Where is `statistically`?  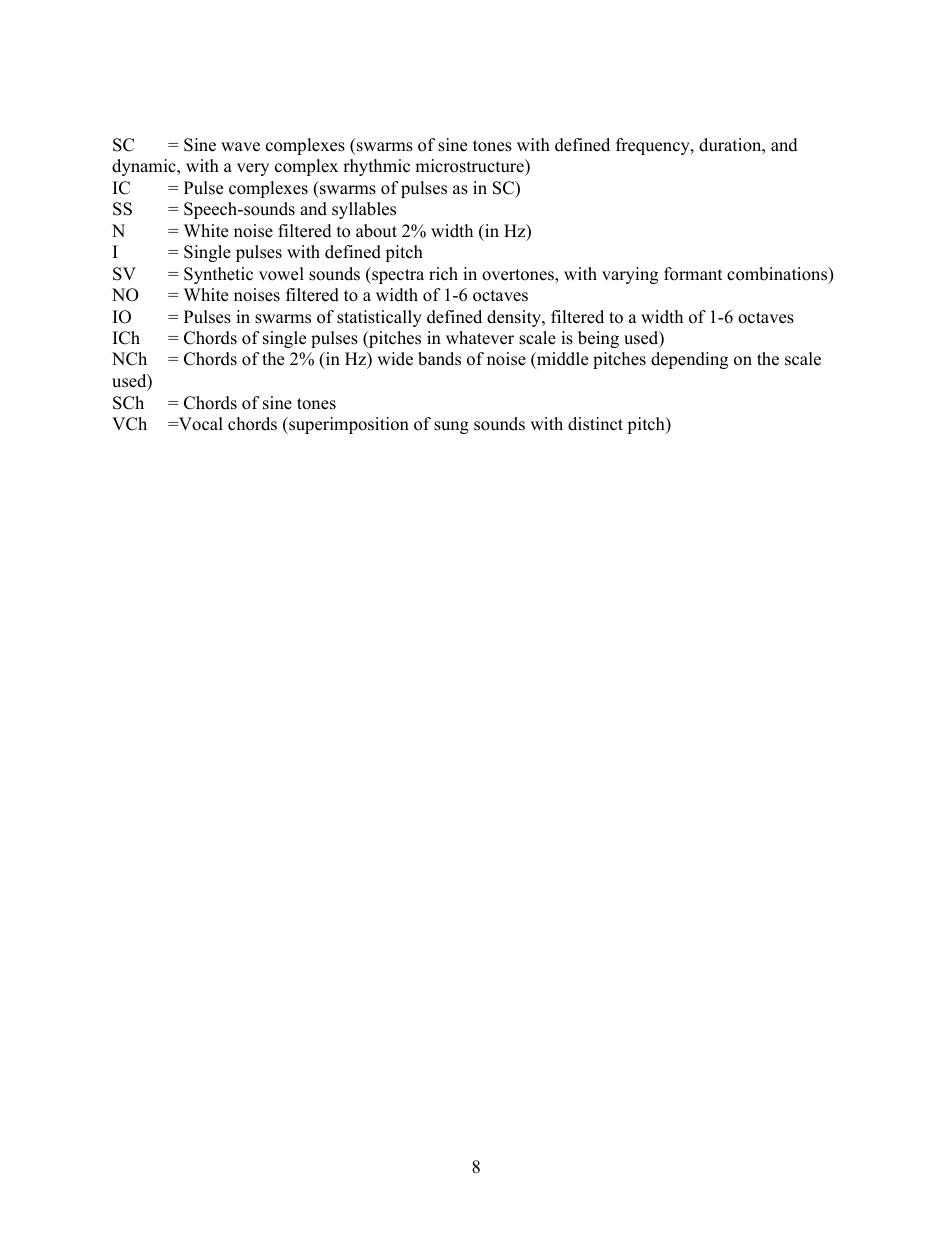
statistically is located at coordinates (379, 318).
